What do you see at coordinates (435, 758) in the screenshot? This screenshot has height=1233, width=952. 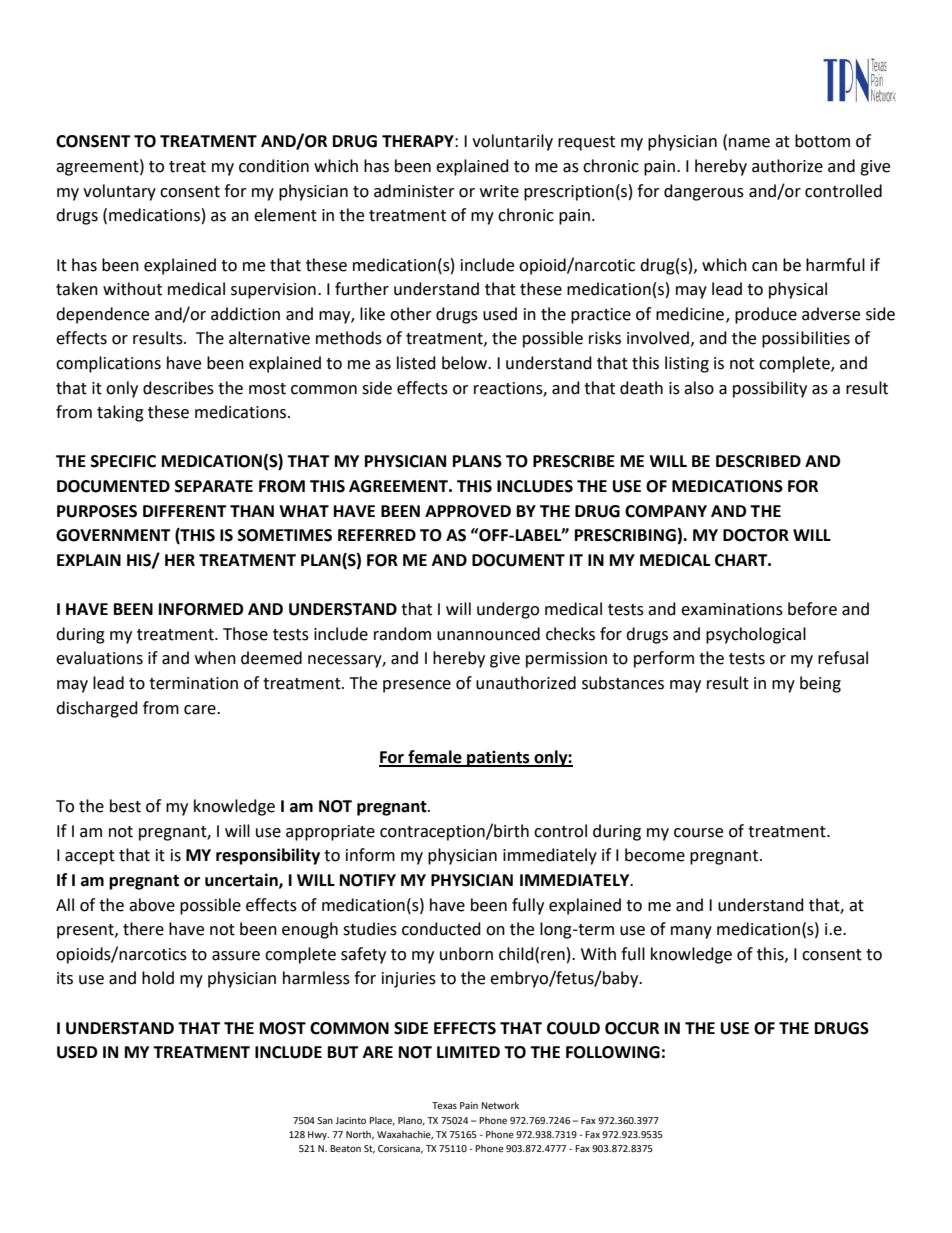 I see `female` at bounding box center [435, 758].
